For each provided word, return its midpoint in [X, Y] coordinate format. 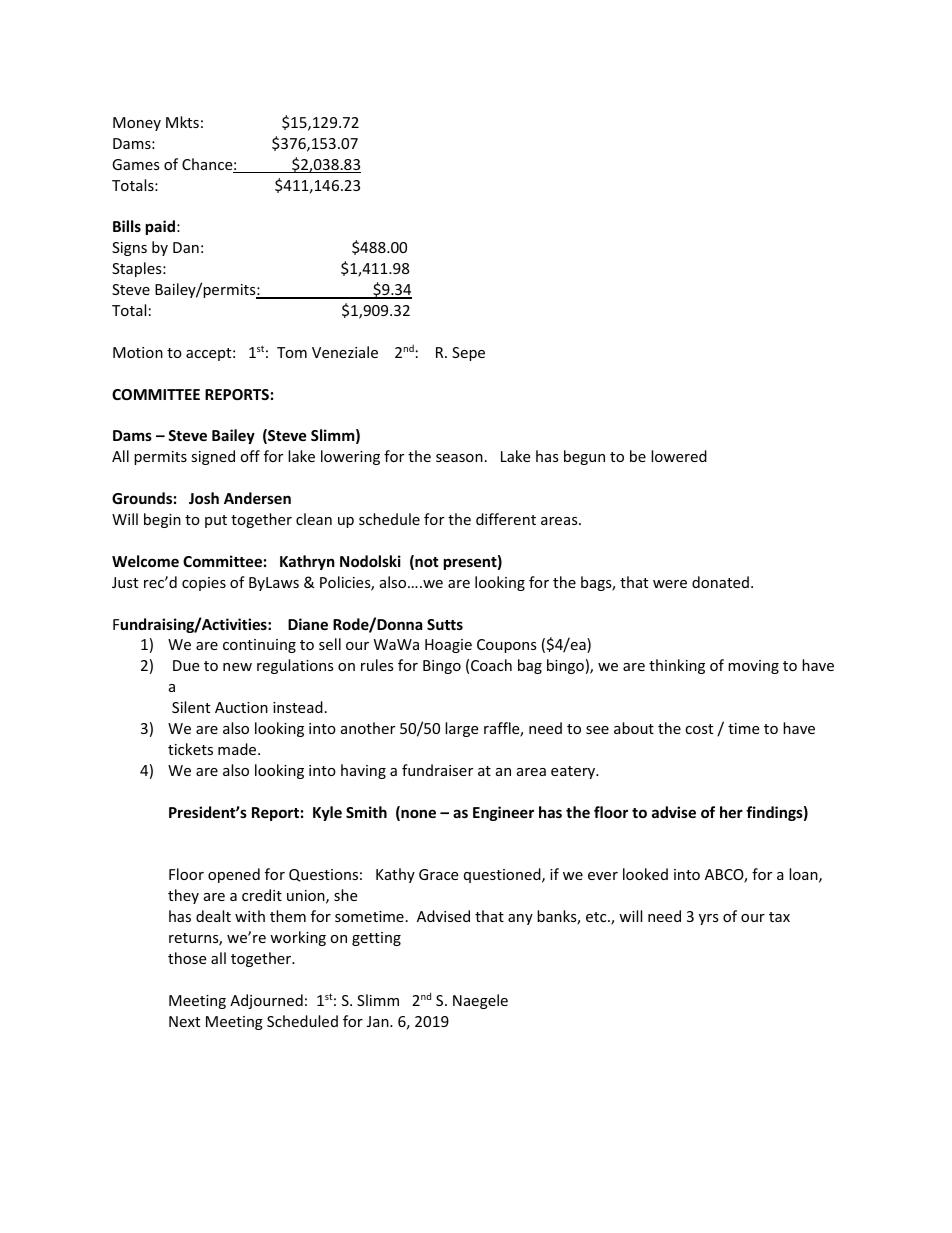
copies [204, 584]
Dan [186, 247]
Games [136, 164]
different [506, 519]
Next [184, 1021]
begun [584, 457]
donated [720, 582]
